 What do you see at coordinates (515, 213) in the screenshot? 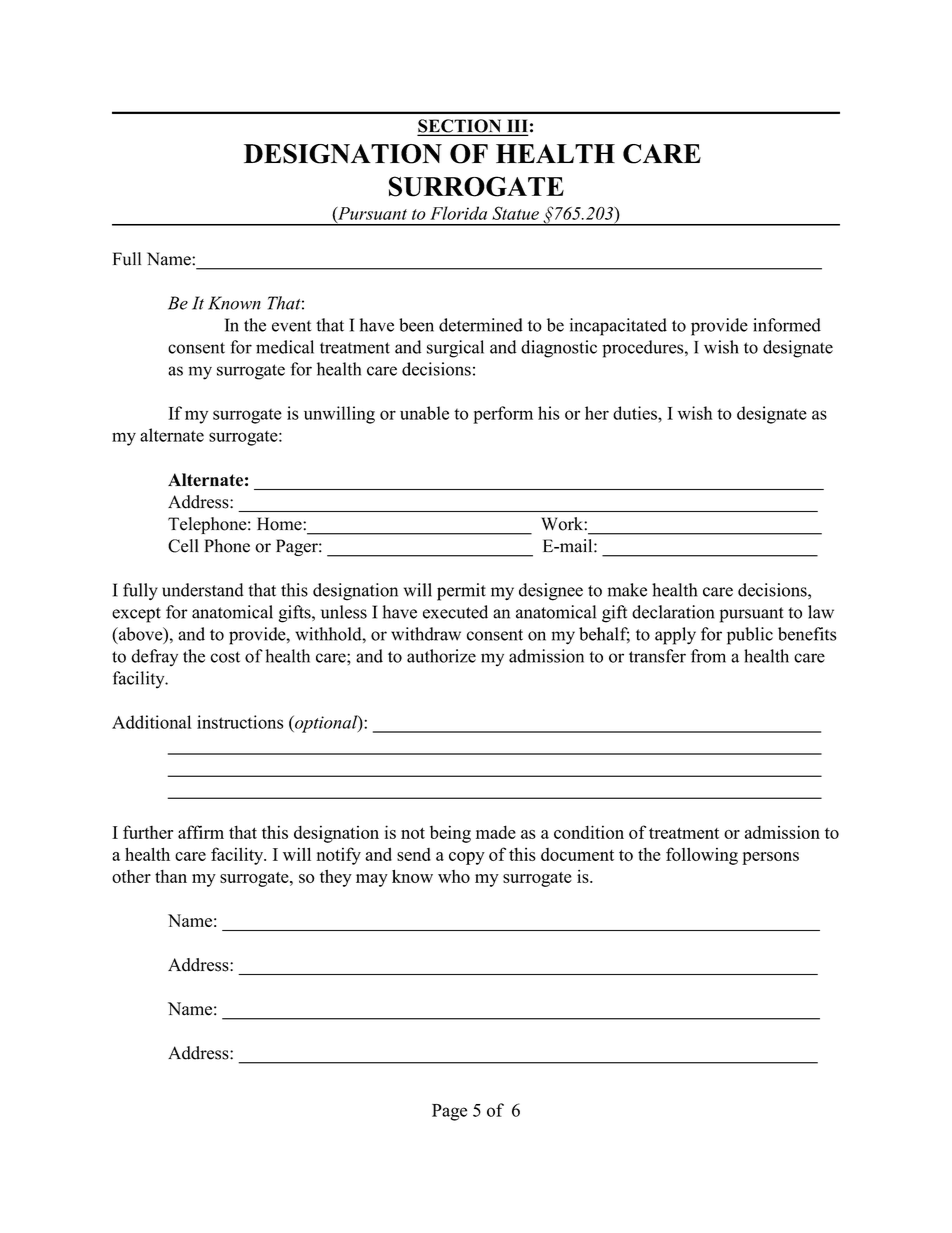
I see `Statue` at bounding box center [515, 213].
